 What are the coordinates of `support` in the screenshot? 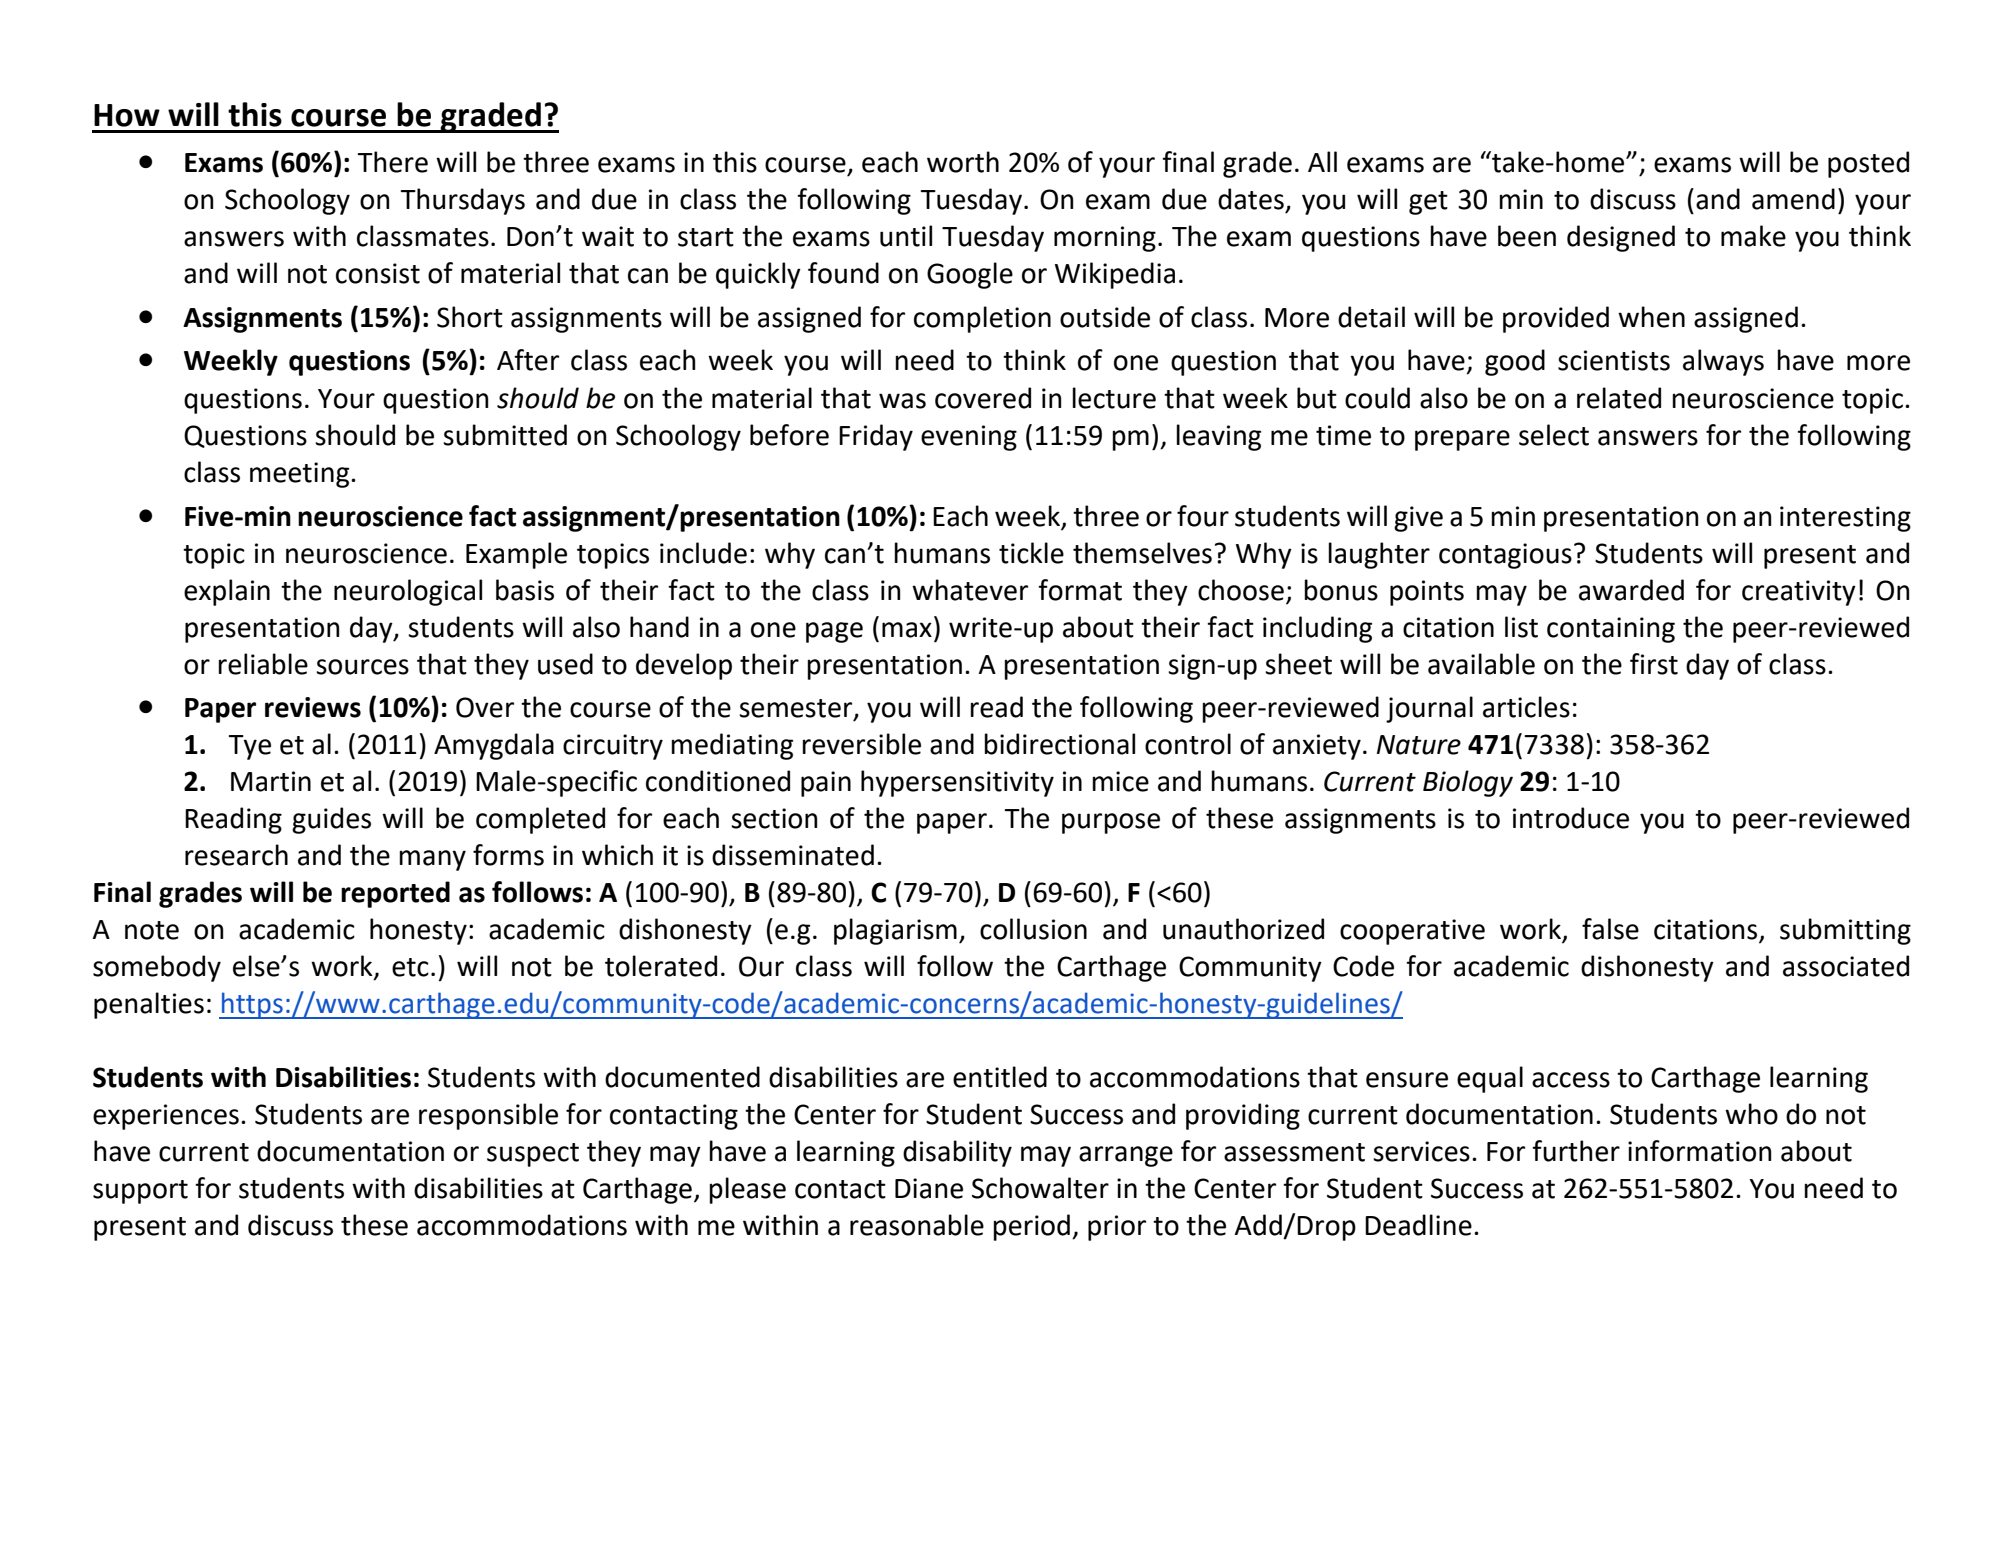 It's located at (140, 1192).
